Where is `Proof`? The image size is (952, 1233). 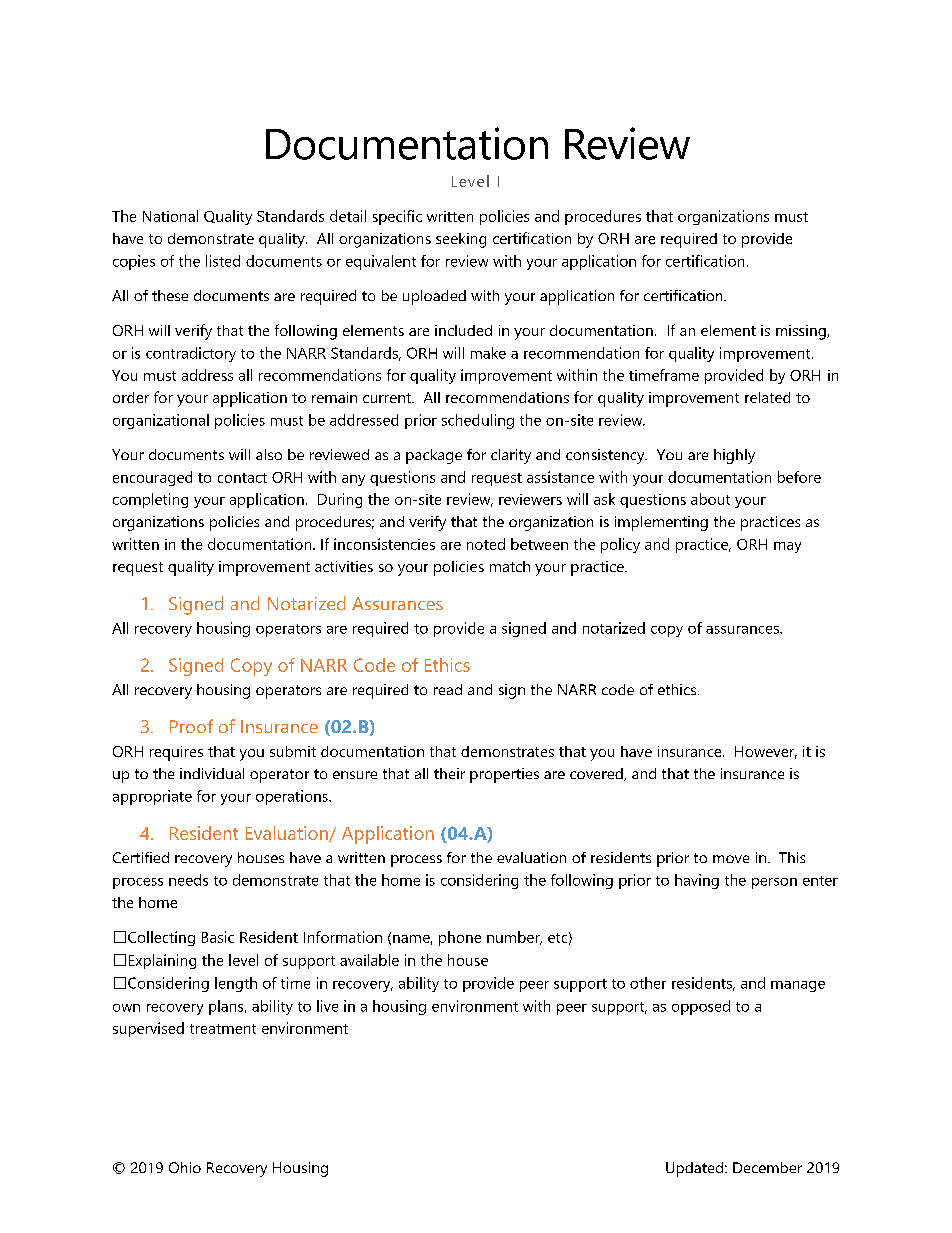
Proof is located at coordinates (191, 726).
